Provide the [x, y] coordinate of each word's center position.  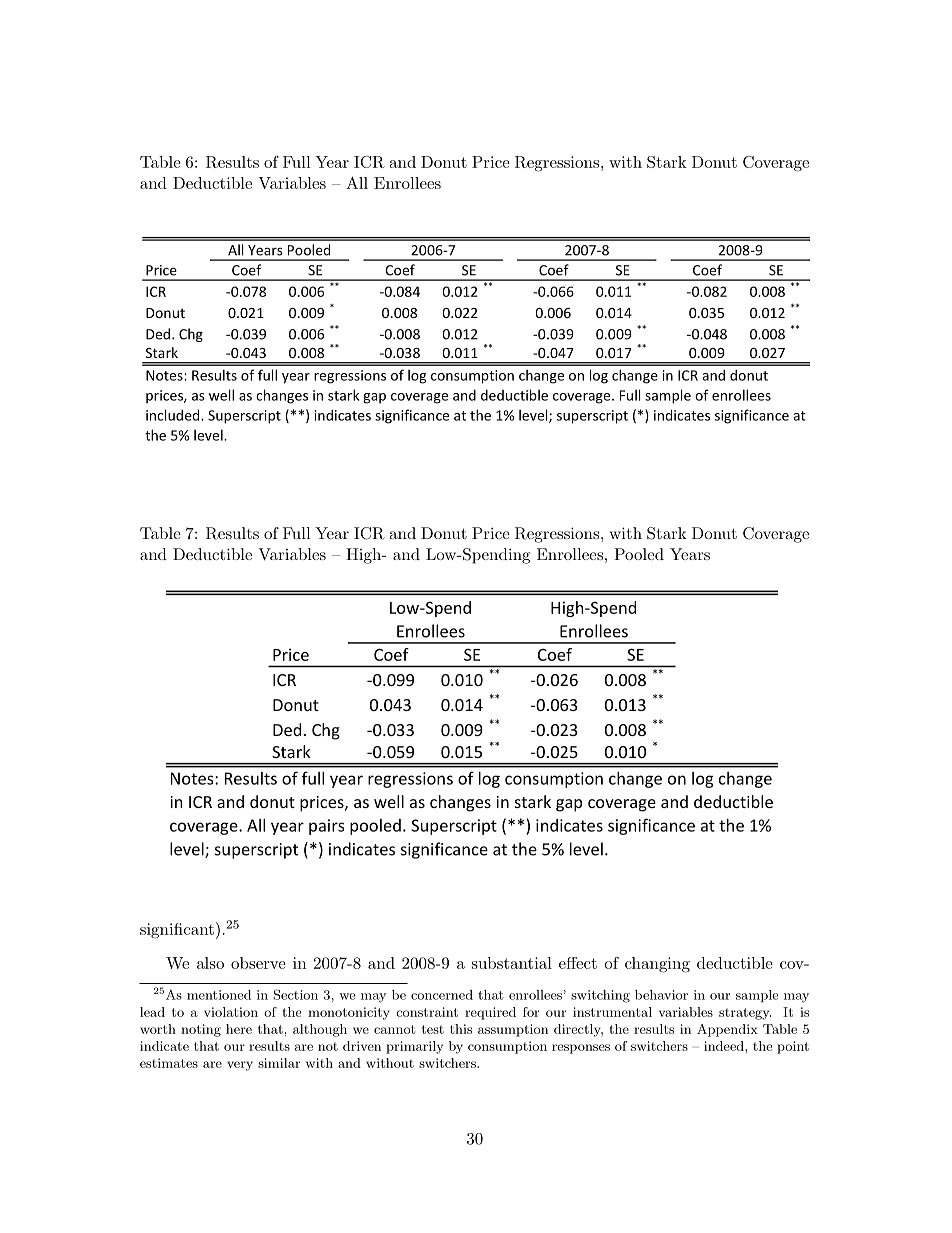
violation [231, 1012]
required [490, 1013]
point [793, 1047]
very [240, 1066]
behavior [661, 995]
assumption [513, 1030]
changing [657, 965]
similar [279, 1063]
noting [201, 1030]
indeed [725, 1046]
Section [295, 994]
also [210, 963]
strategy [745, 1014]
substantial [512, 963]
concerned [442, 995]
